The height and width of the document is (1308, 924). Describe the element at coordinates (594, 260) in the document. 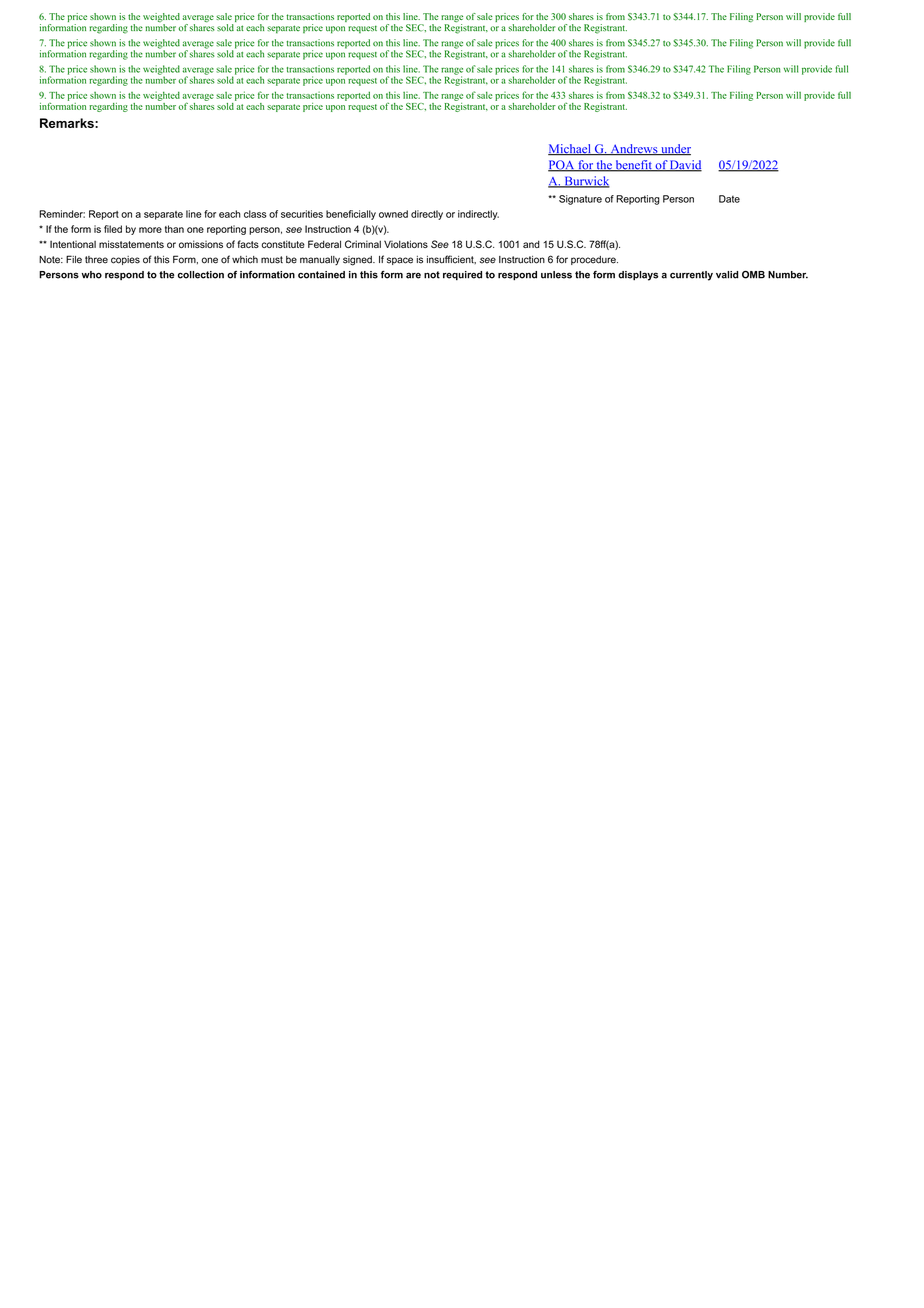

I see `procedure` at that location.
